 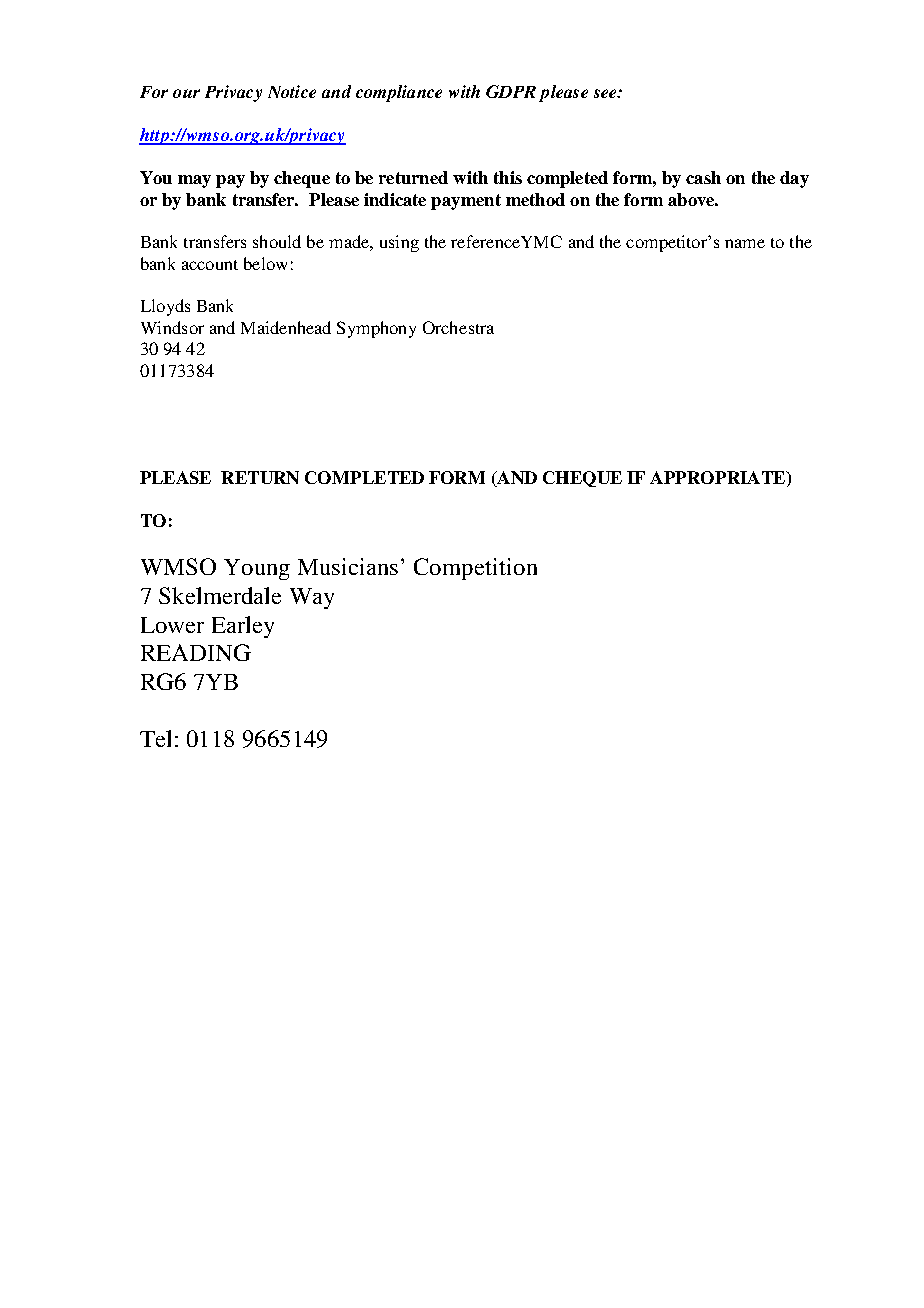 What do you see at coordinates (376, 329) in the screenshot?
I see `Symphony` at bounding box center [376, 329].
